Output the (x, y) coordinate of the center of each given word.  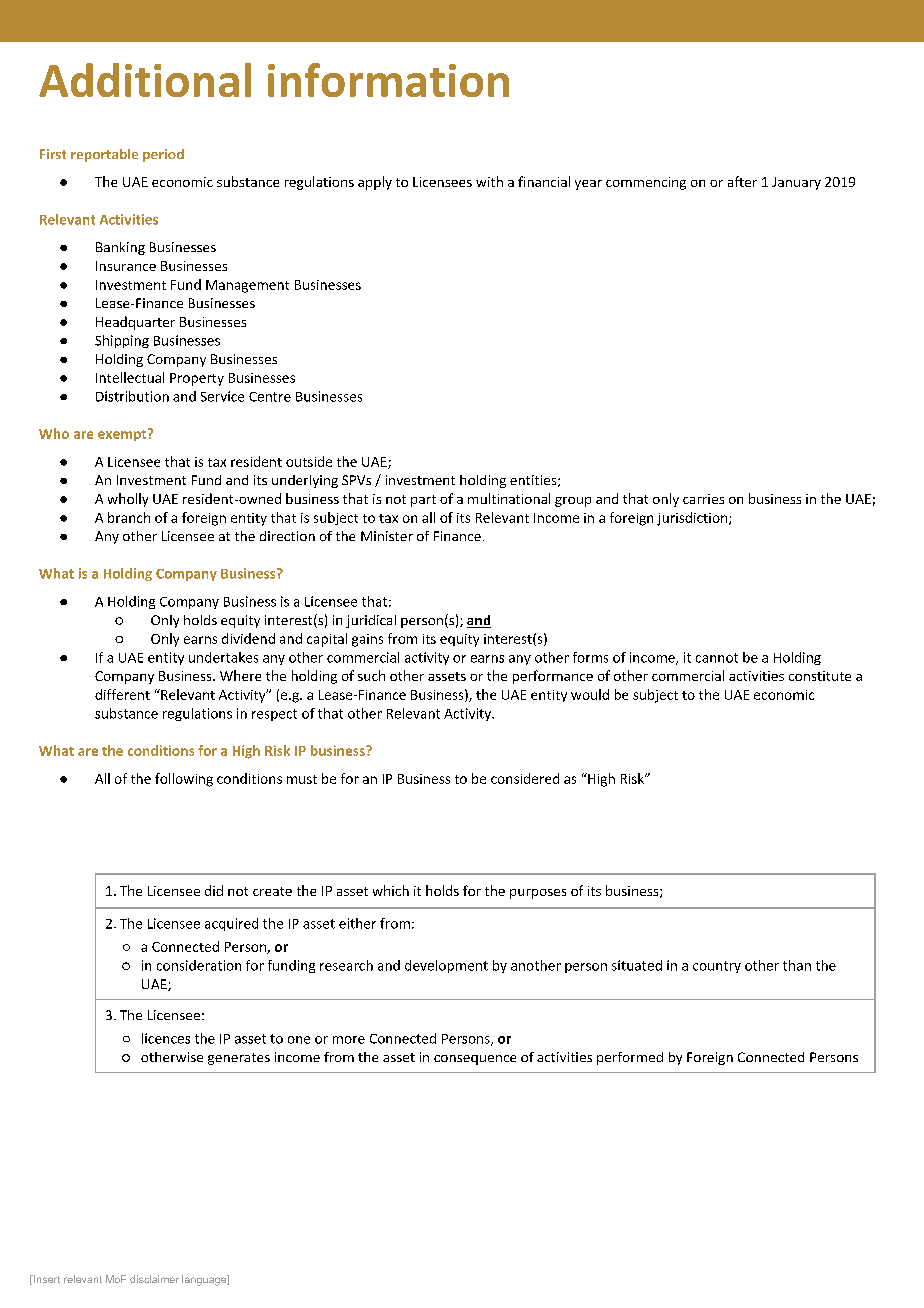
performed (630, 1058)
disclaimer (154, 1279)
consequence (475, 1060)
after (742, 181)
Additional (145, 80)
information (388, 80)
